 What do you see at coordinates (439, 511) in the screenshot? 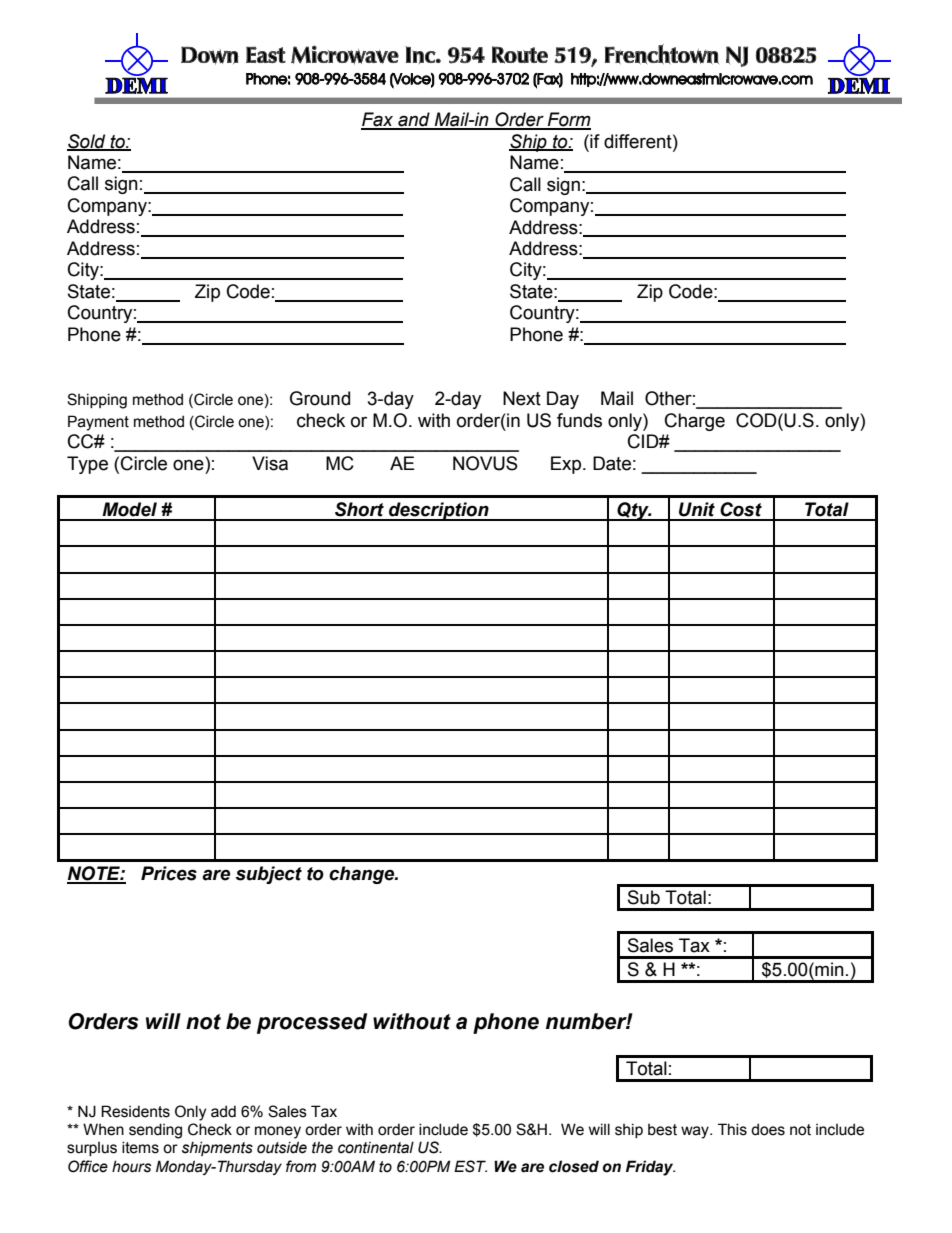
I see `description` at bounding box center [439, 511].
